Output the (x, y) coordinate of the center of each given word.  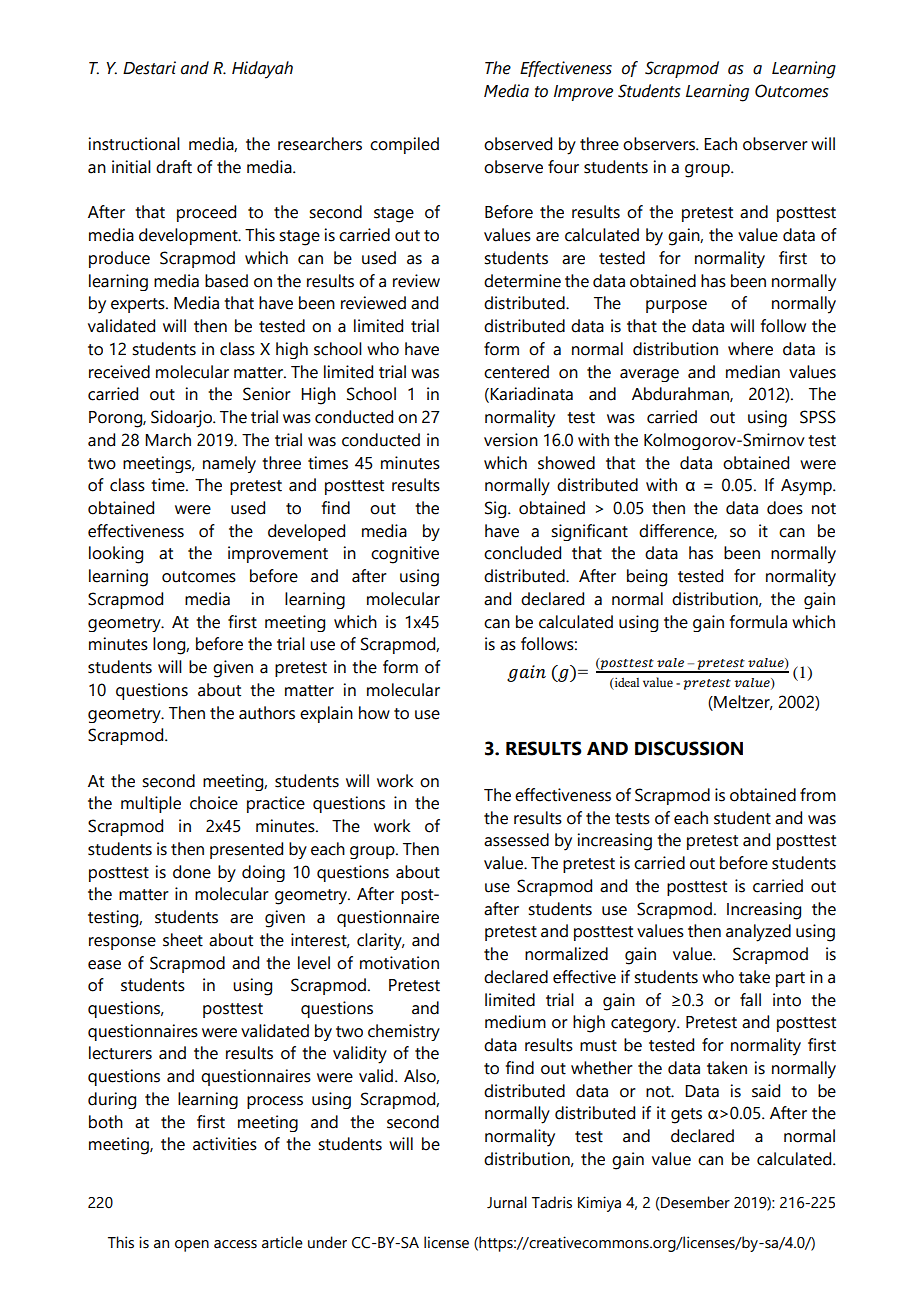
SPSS (818, 417)
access (235, 1244)
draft (174, 167)
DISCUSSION (689, 748)
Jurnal (507, 1202)
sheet (183, 940)
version (511, 440)
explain (326, 714)
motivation (399, 963)
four (563, 167)
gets (686, 1116)
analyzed (758, 933)
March (168, 440)
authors (267, 713)
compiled (404, 145)
